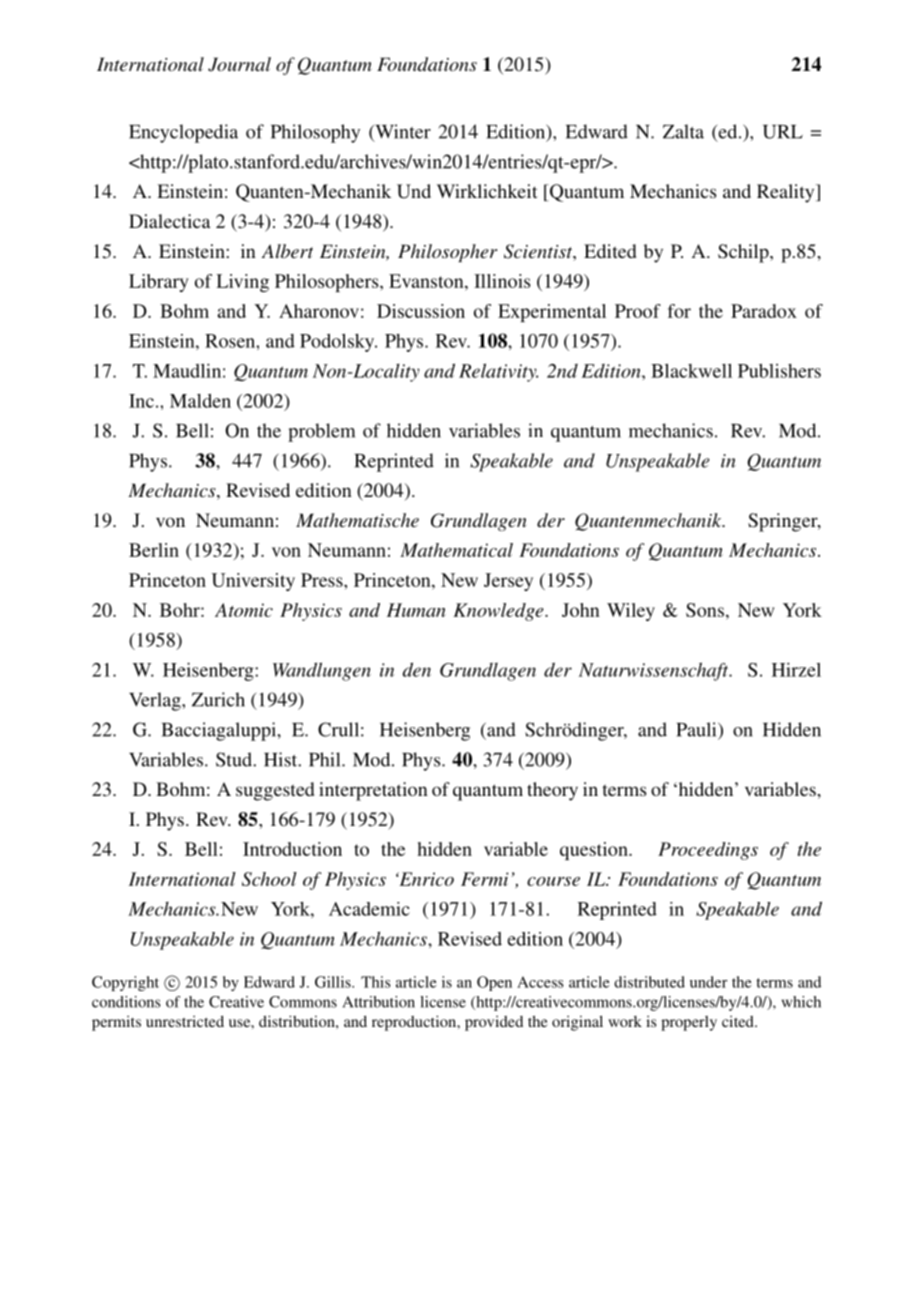  Describe the element at coordinates (154, 550) in the page. I see `Berlin` at that location.
